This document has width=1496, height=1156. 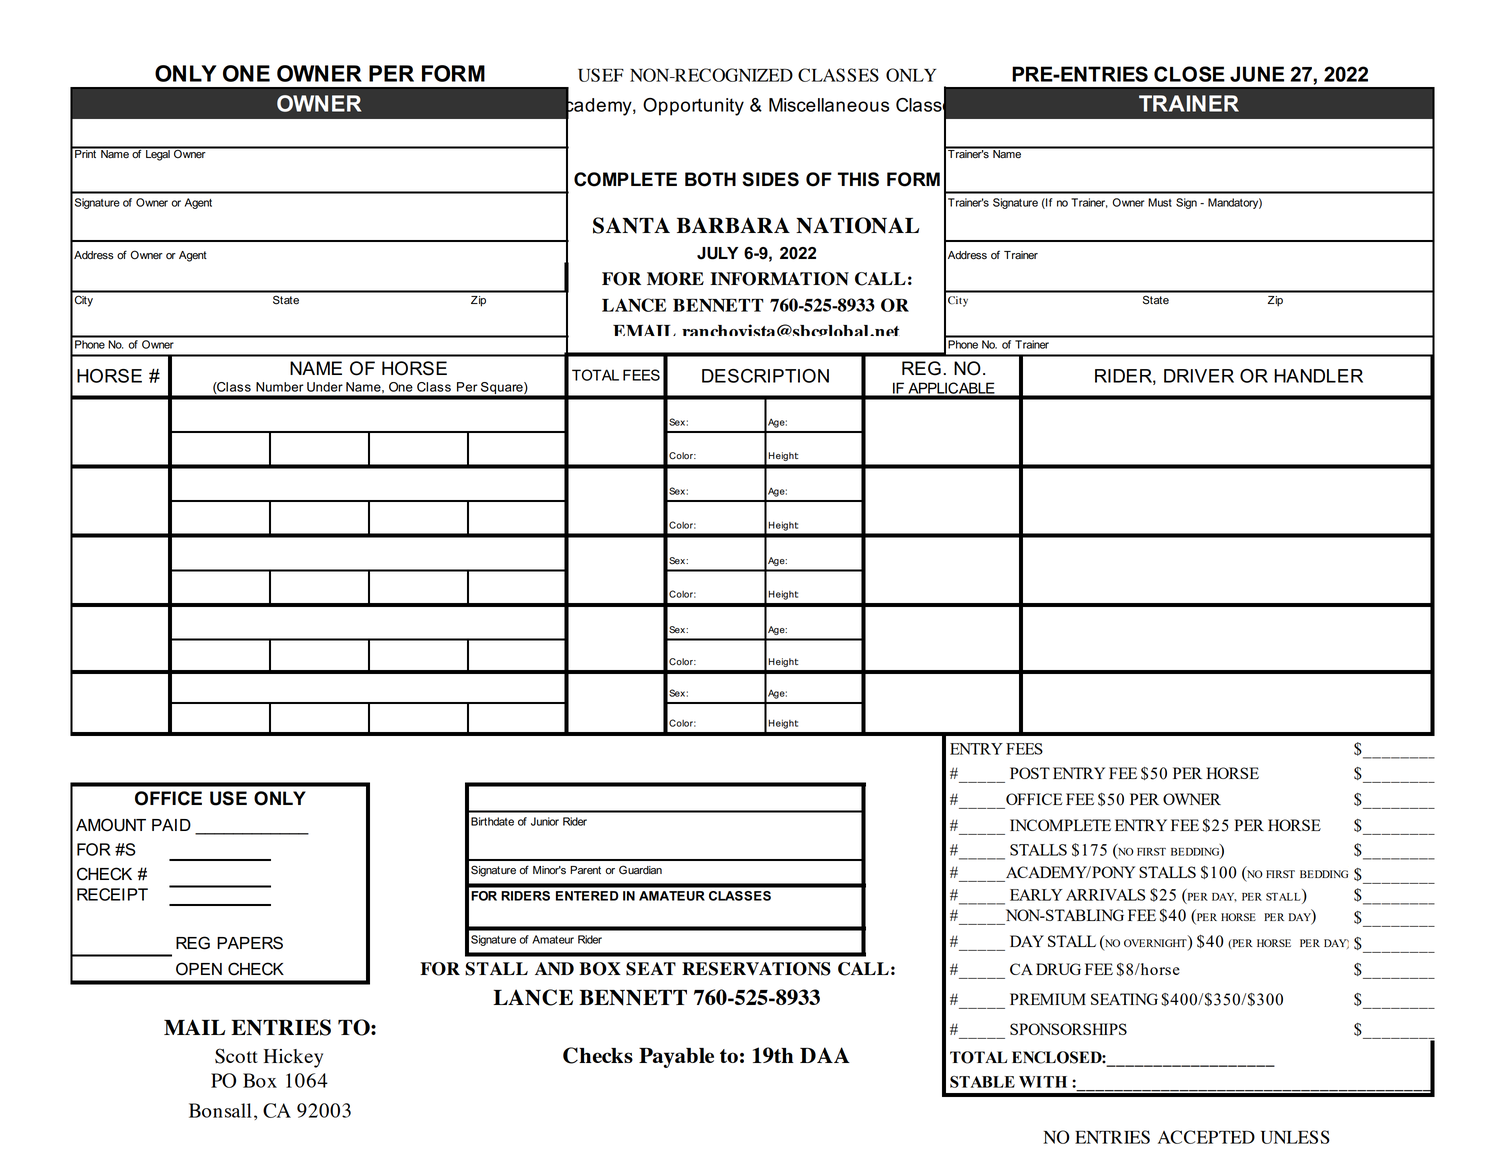 I want to click on Miscellaneous, so click(x=829, y=105).
